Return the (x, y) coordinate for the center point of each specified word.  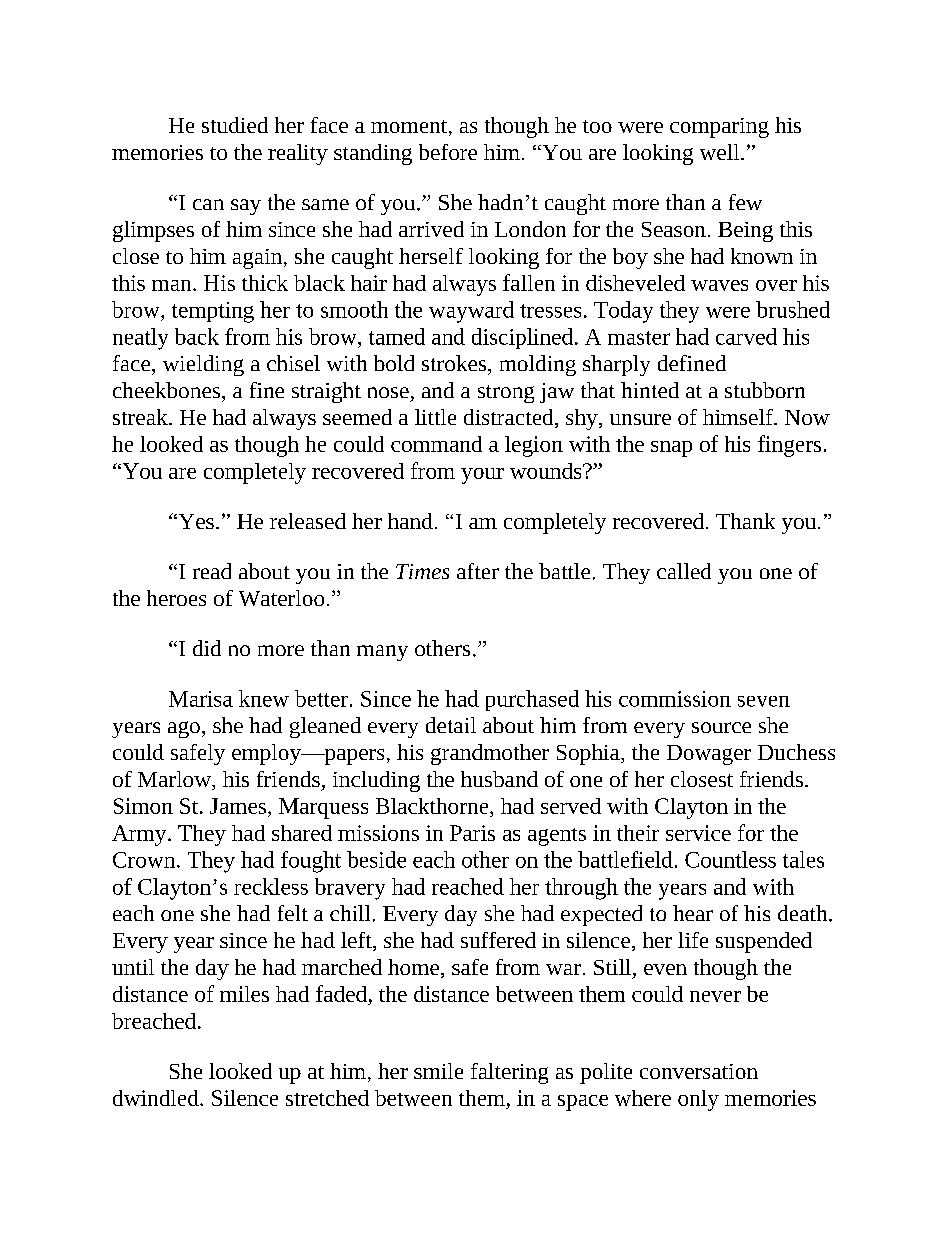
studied (235, 125)
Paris (472, 833)
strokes (455, 363)
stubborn (765, 390)
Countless (730, 859)
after (478, 571)
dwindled (157, 1098)
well (721, 152)
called (684, 571)
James (238, 806)
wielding (203, 365)
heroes (176, 598)
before (448, 152)
